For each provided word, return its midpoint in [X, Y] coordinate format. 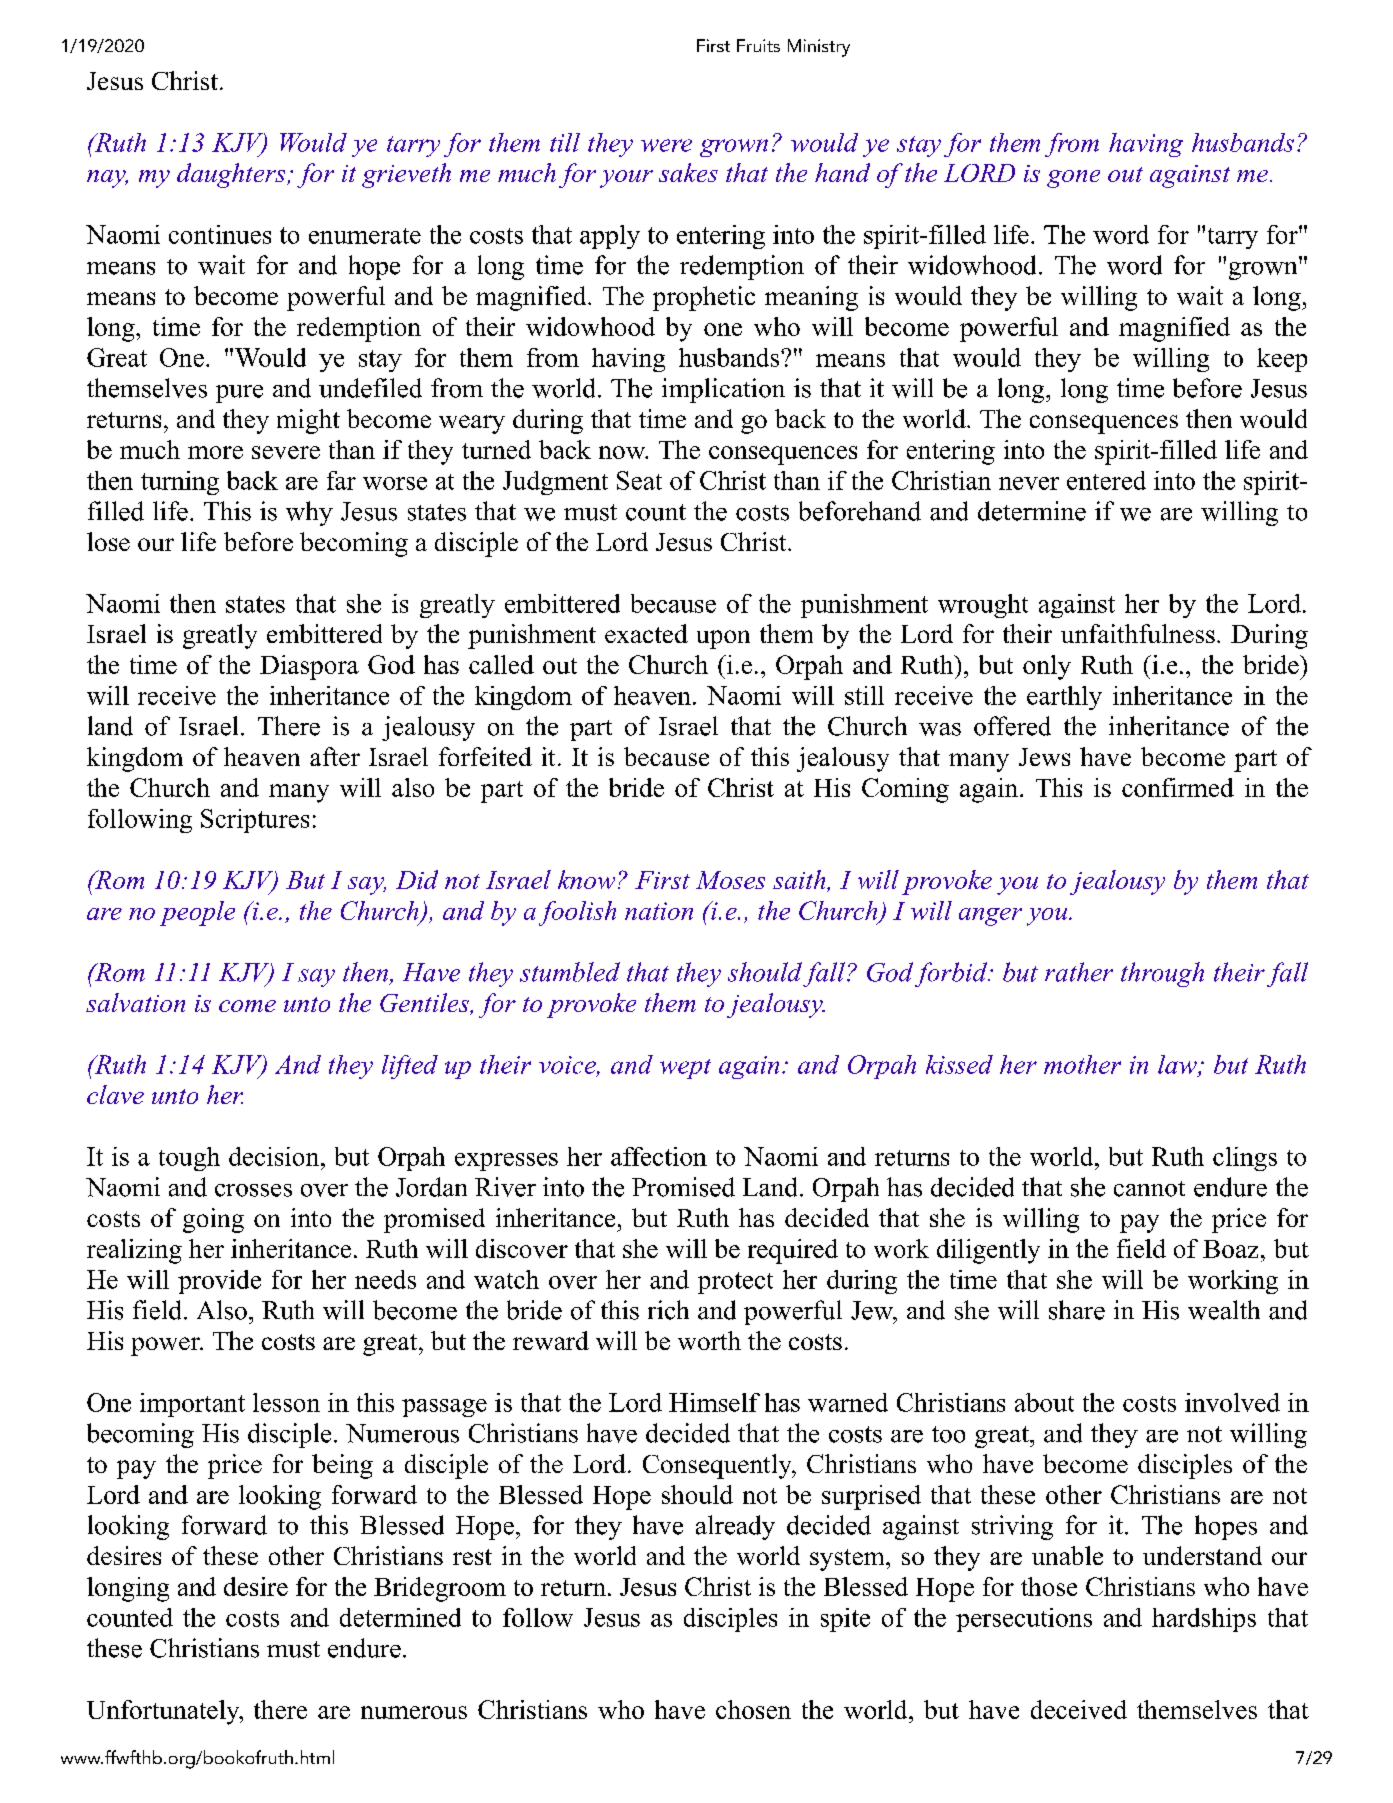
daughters [232, 175]
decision [274, 1156]
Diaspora [309, 667]
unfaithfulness [1138, 633]
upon [723, 639]
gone [1073, 179]
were [666, 145]
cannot [1149, 1189]
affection [659, 1156]
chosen [753, 1709]
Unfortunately [164, 1712]
